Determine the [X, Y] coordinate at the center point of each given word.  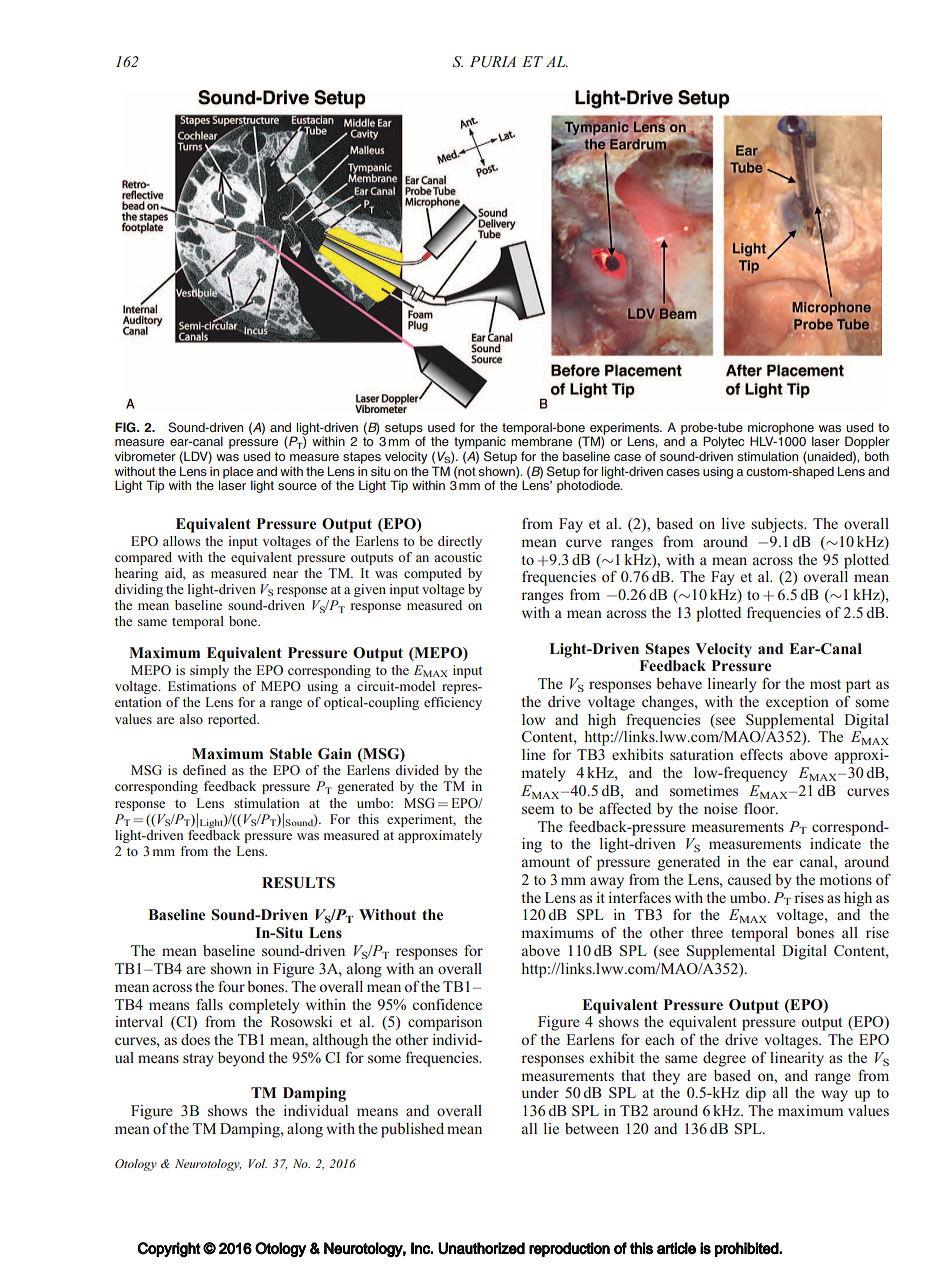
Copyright [169, 1250]
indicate [835, 843]
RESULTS [298, 883]
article [676, 1248]
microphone [781, 429]
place [239, 473]
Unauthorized [481, 1248]
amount [546, 862]
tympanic [480, 444]
